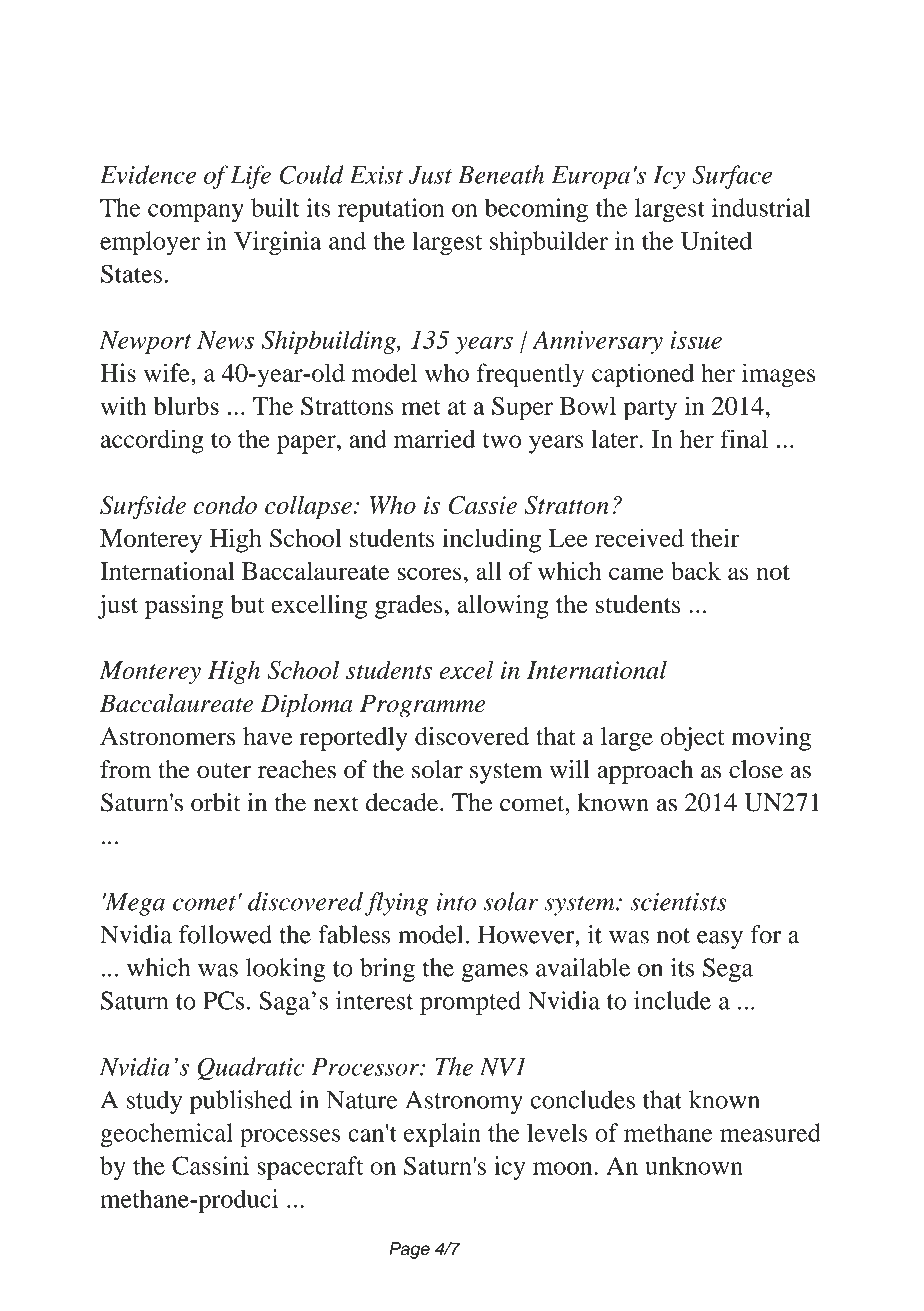 The width and height of the screenshot is (924, 1311). Describe the element at coordinates (409, 1250) in the screenshot. I see `Page` at that location.
